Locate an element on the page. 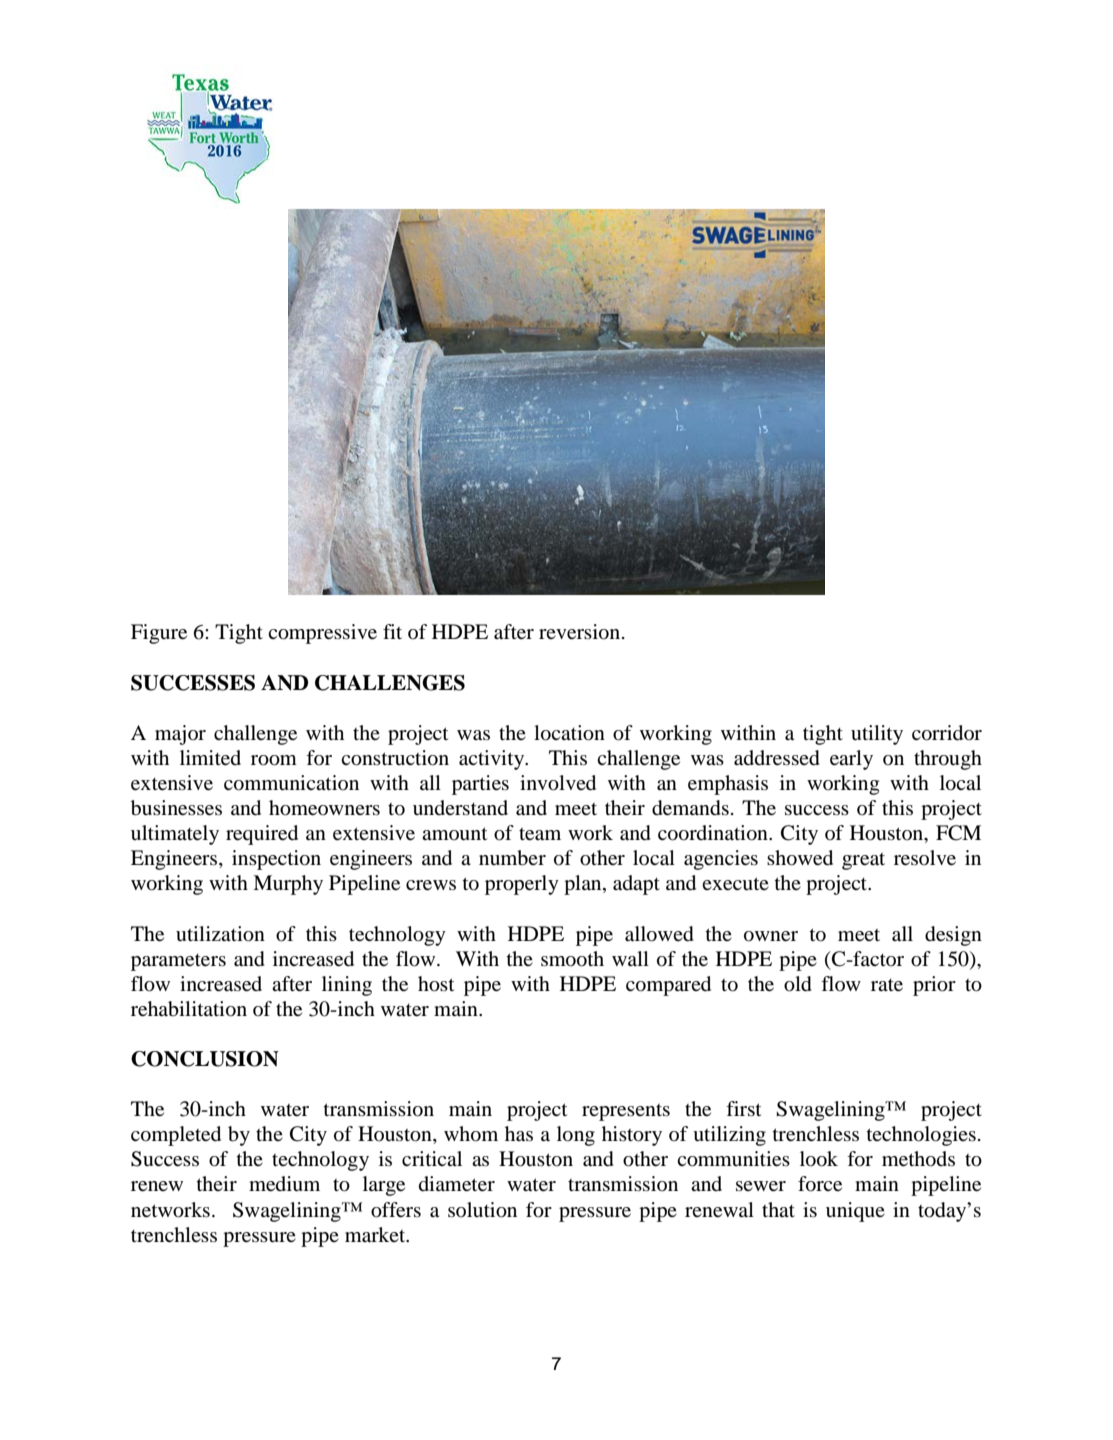 The image size is (1113, 1440). team is located at coordinates (540, 834).
